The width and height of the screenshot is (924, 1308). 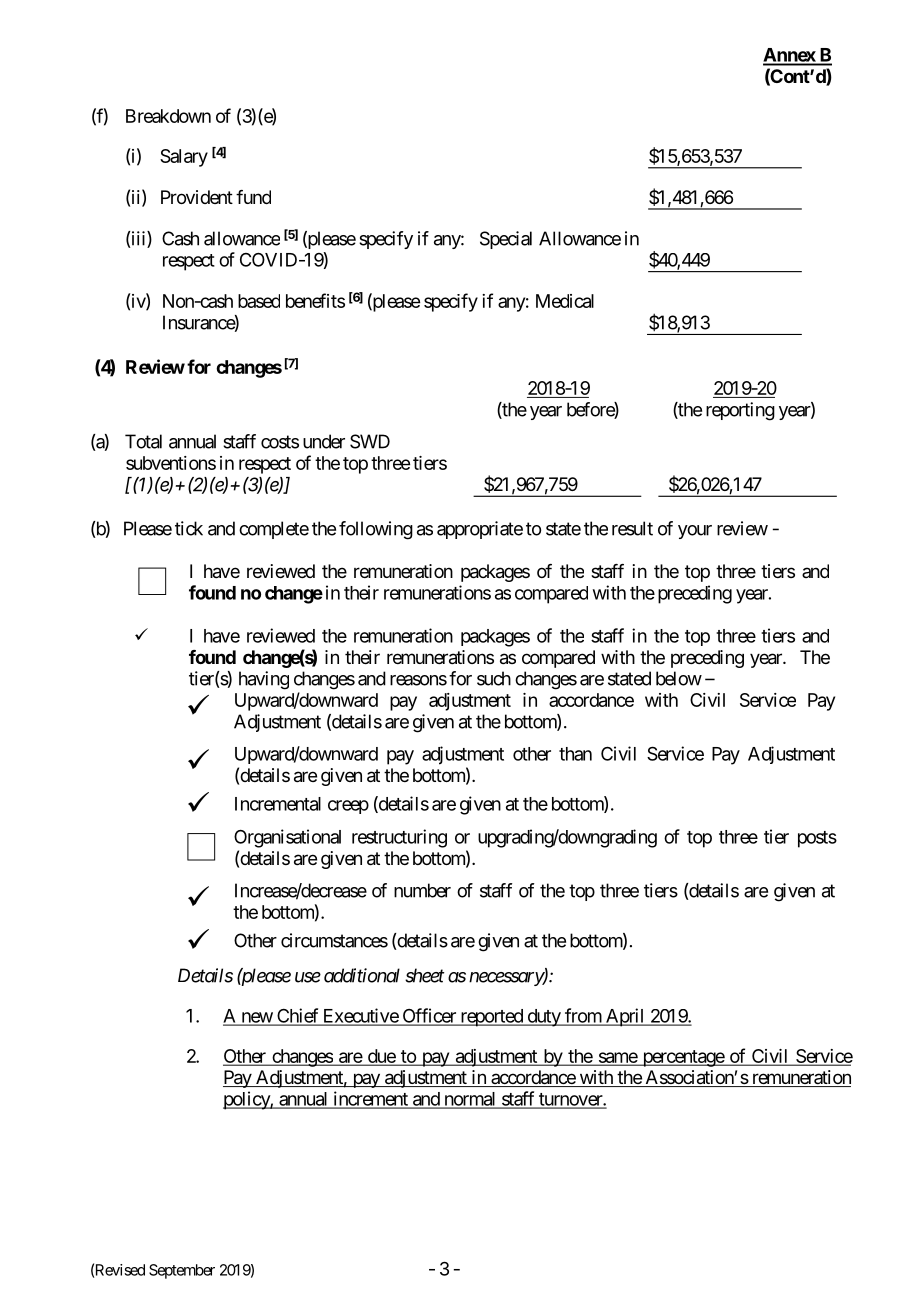 I want to click on having, so click(x=264, y=680).
